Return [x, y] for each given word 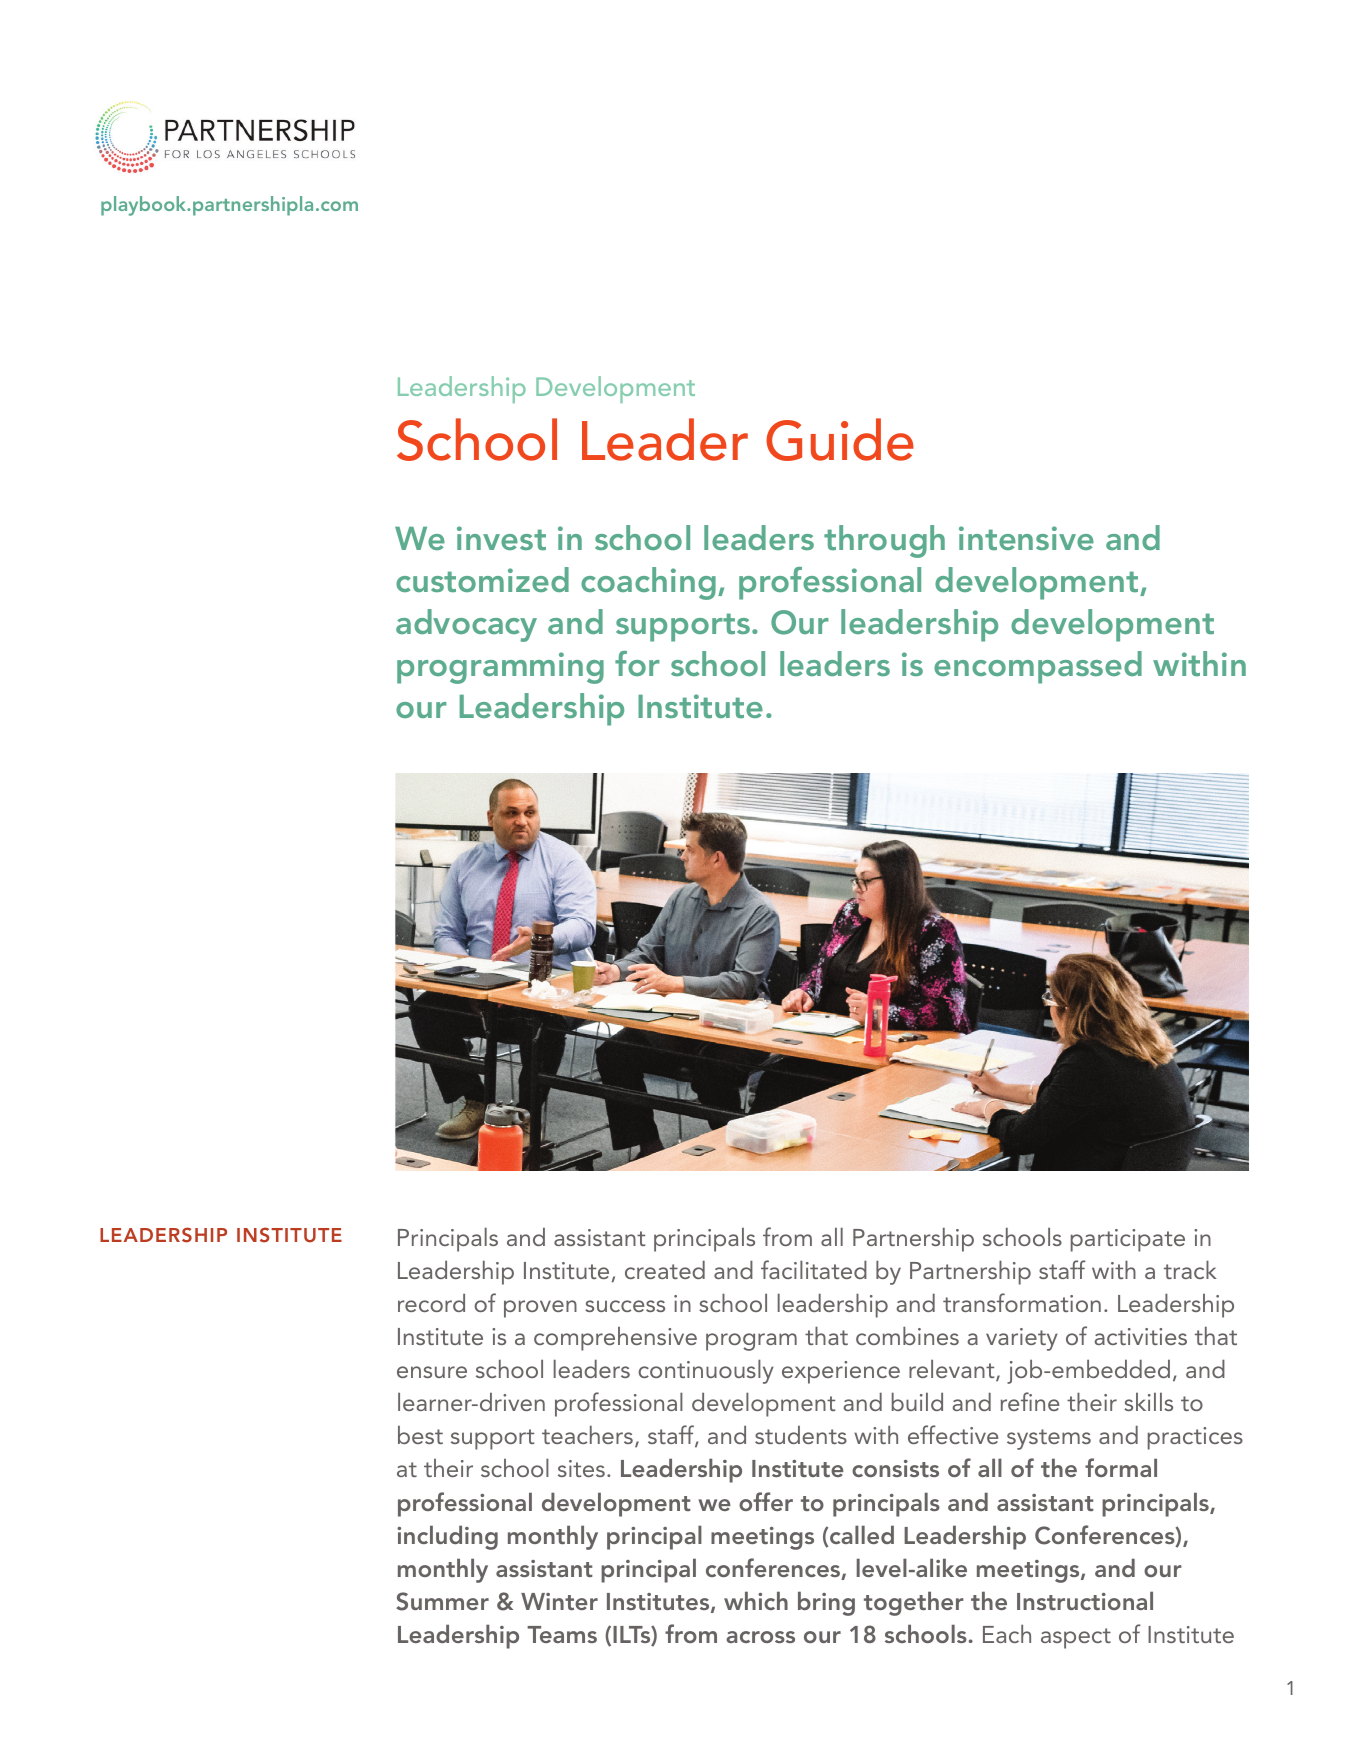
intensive [1026, 538]
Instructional [1085, 1600]
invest [501, 538]
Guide [840, 439]
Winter [559, 1601]
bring [826, 1603]
